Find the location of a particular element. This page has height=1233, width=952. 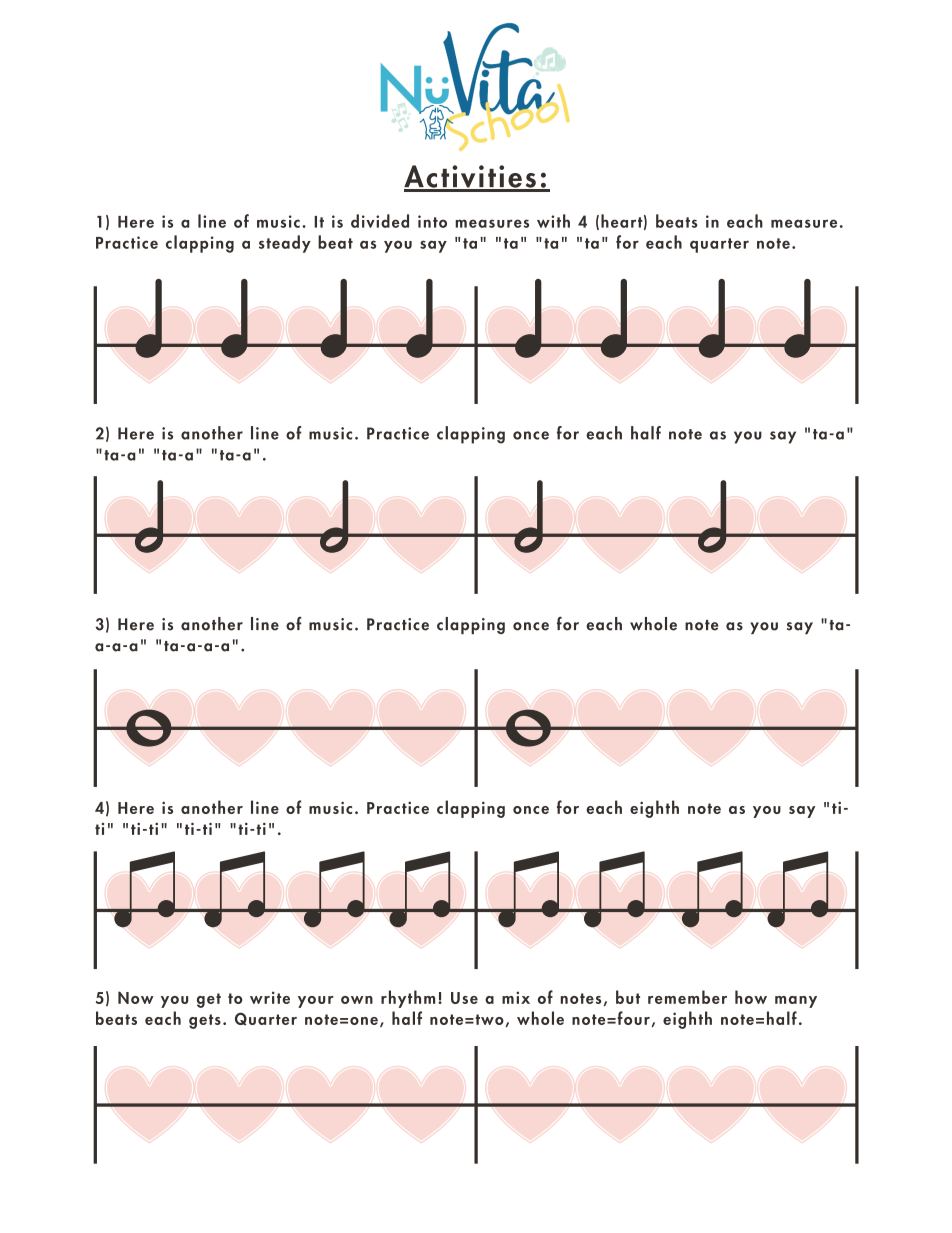

mix is located at coordinates (516, 997).
